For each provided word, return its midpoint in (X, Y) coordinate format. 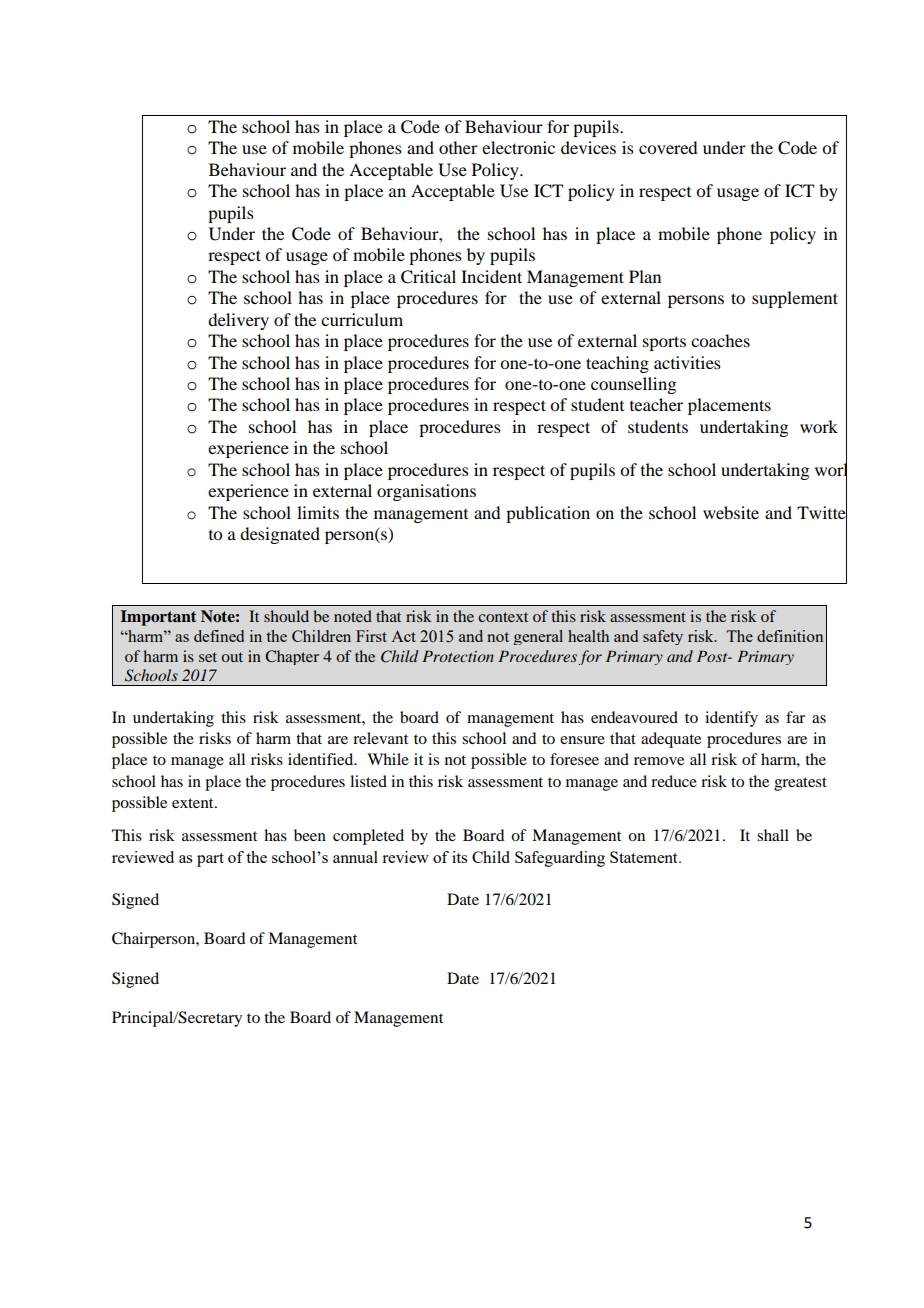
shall (773, 835)
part (210, 860)
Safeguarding (560, 859)
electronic (518, 147)
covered (668, 147)
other (458, 147)
